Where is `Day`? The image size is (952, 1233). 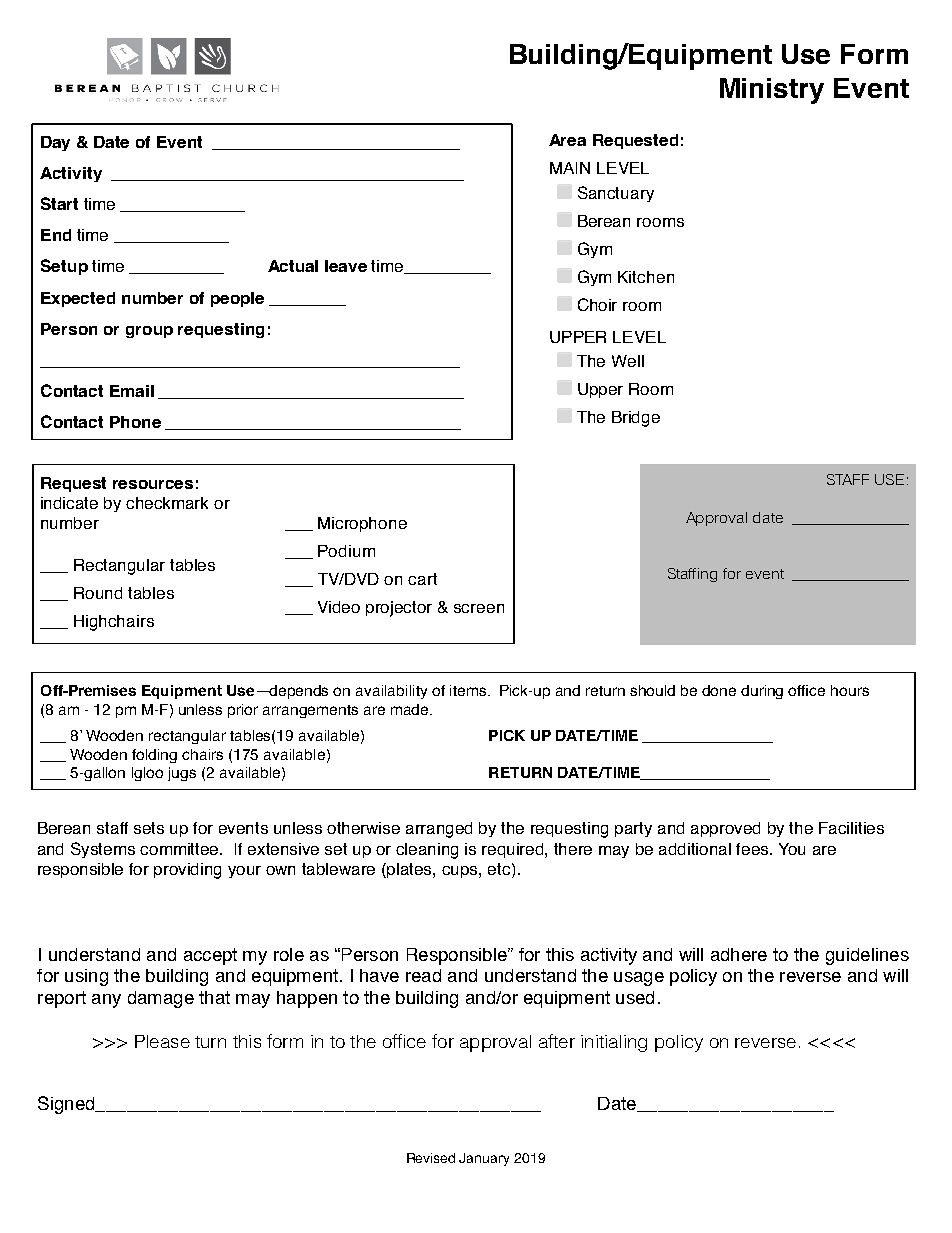 Day is located at coordinates (55, 143).
